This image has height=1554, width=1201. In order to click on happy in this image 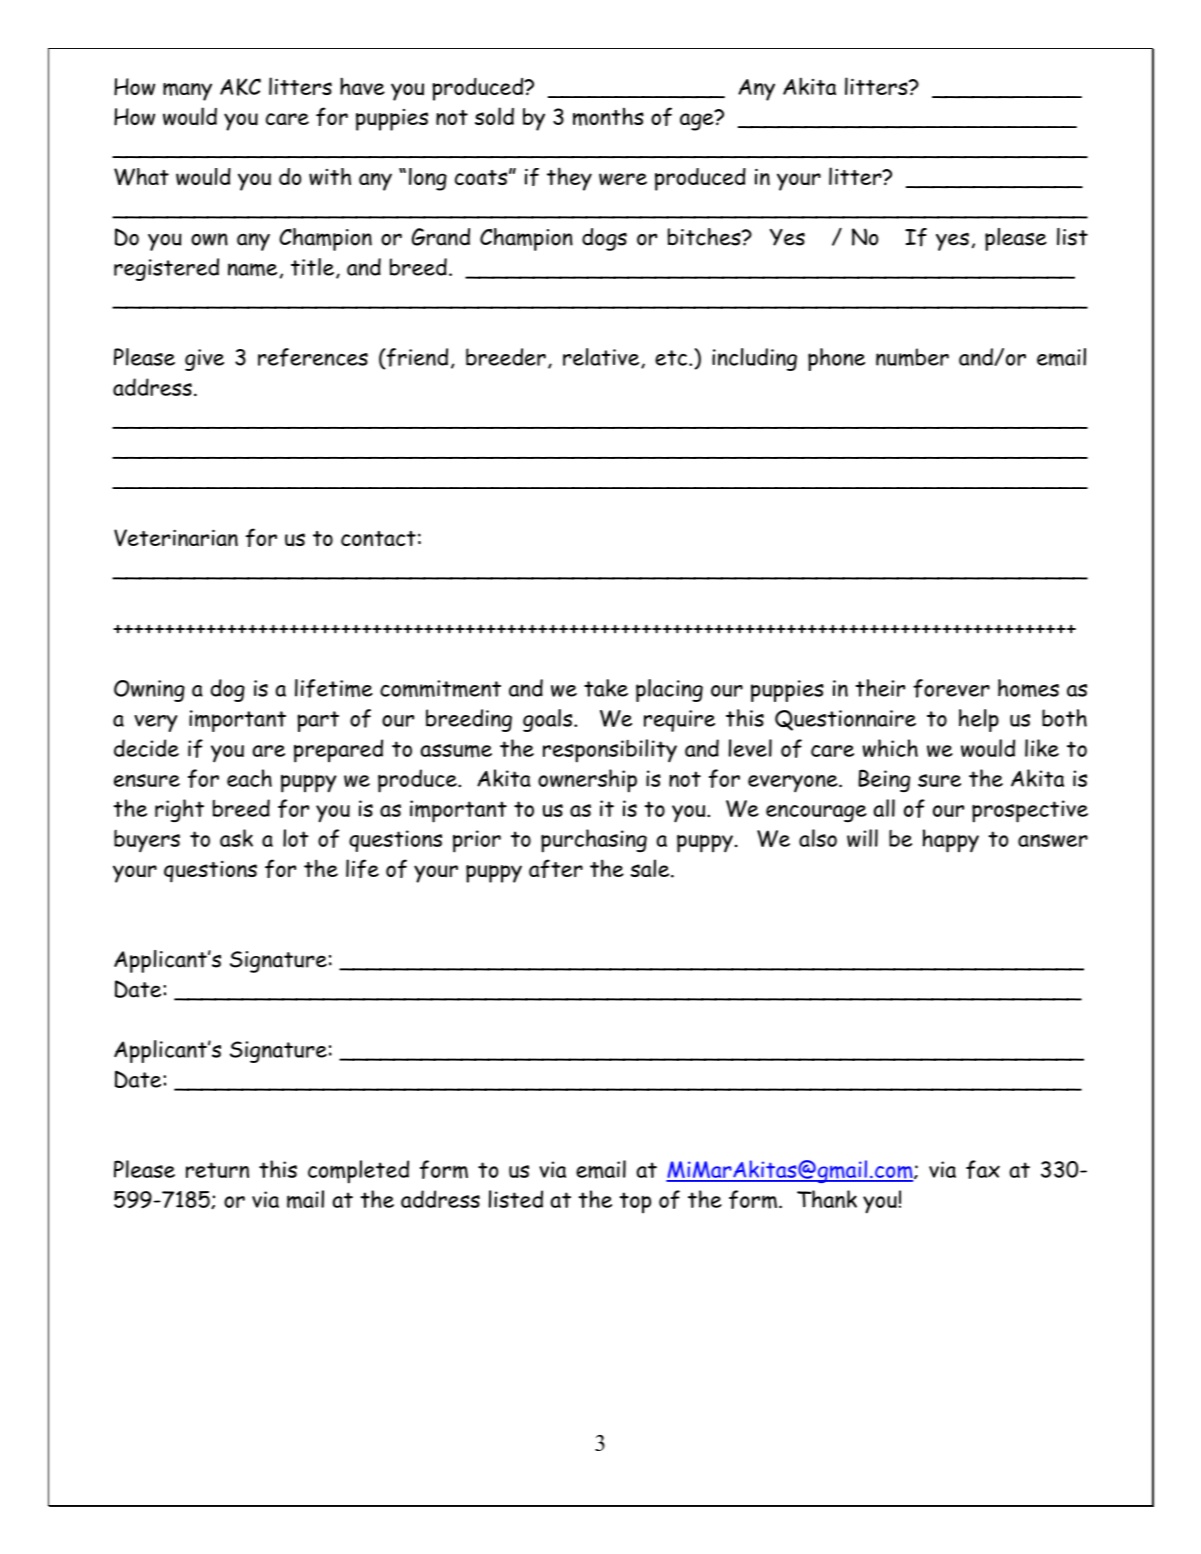, I will do `click(951, 841)`.
